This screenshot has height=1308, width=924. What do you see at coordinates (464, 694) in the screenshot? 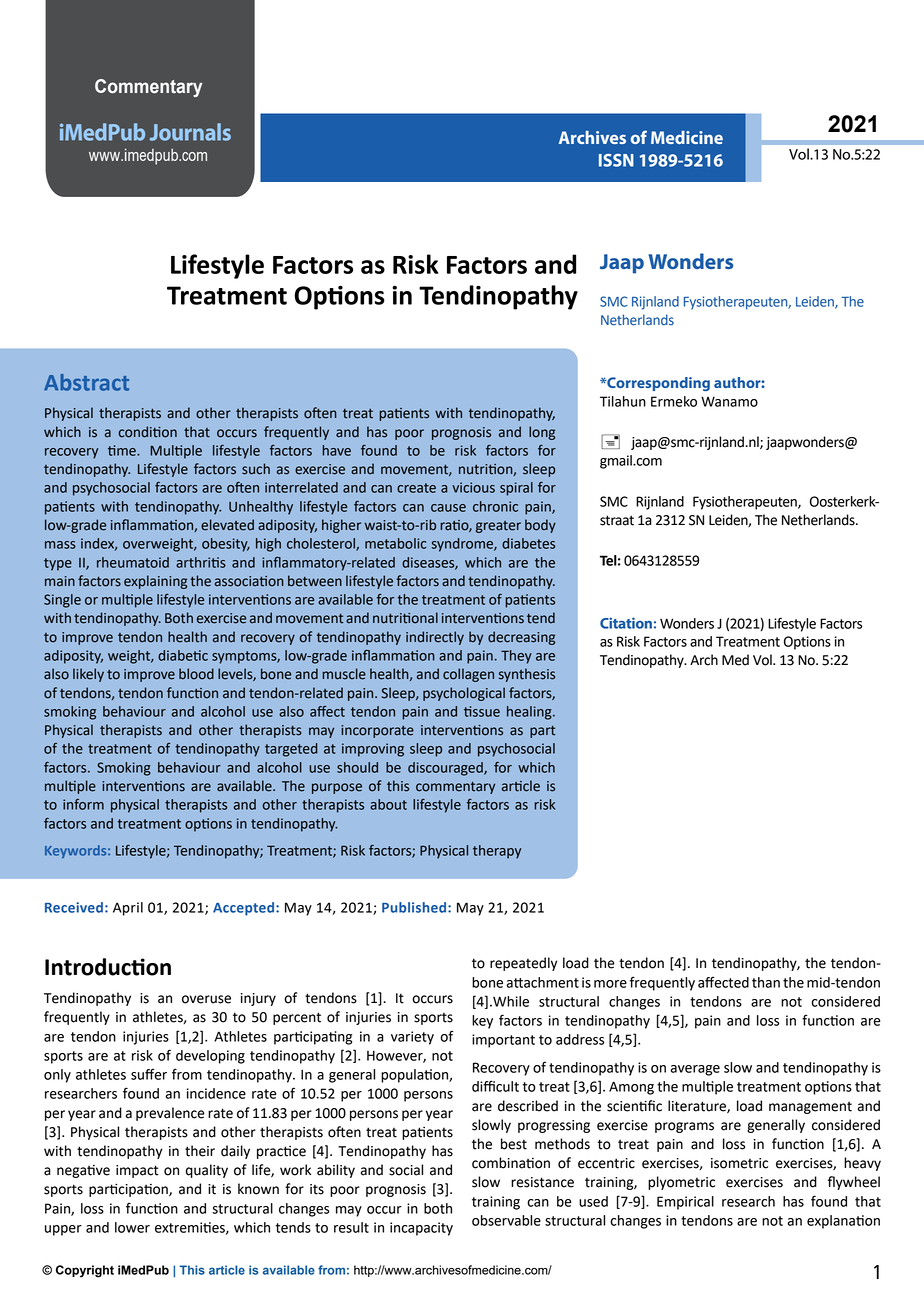
I see `psychological` at bounding box center [464, 694].
